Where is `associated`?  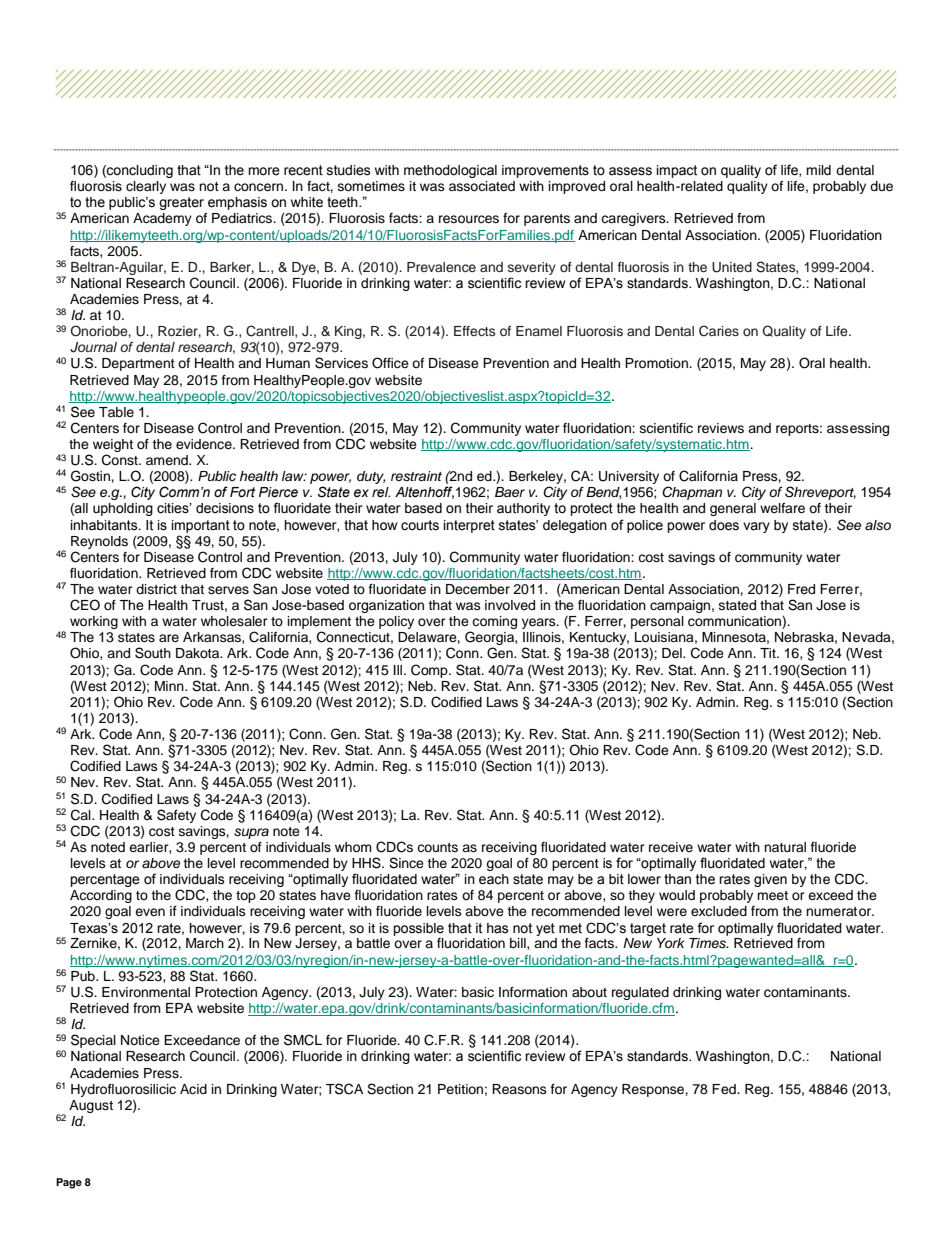
associated is located at coordinates (482, 186).
